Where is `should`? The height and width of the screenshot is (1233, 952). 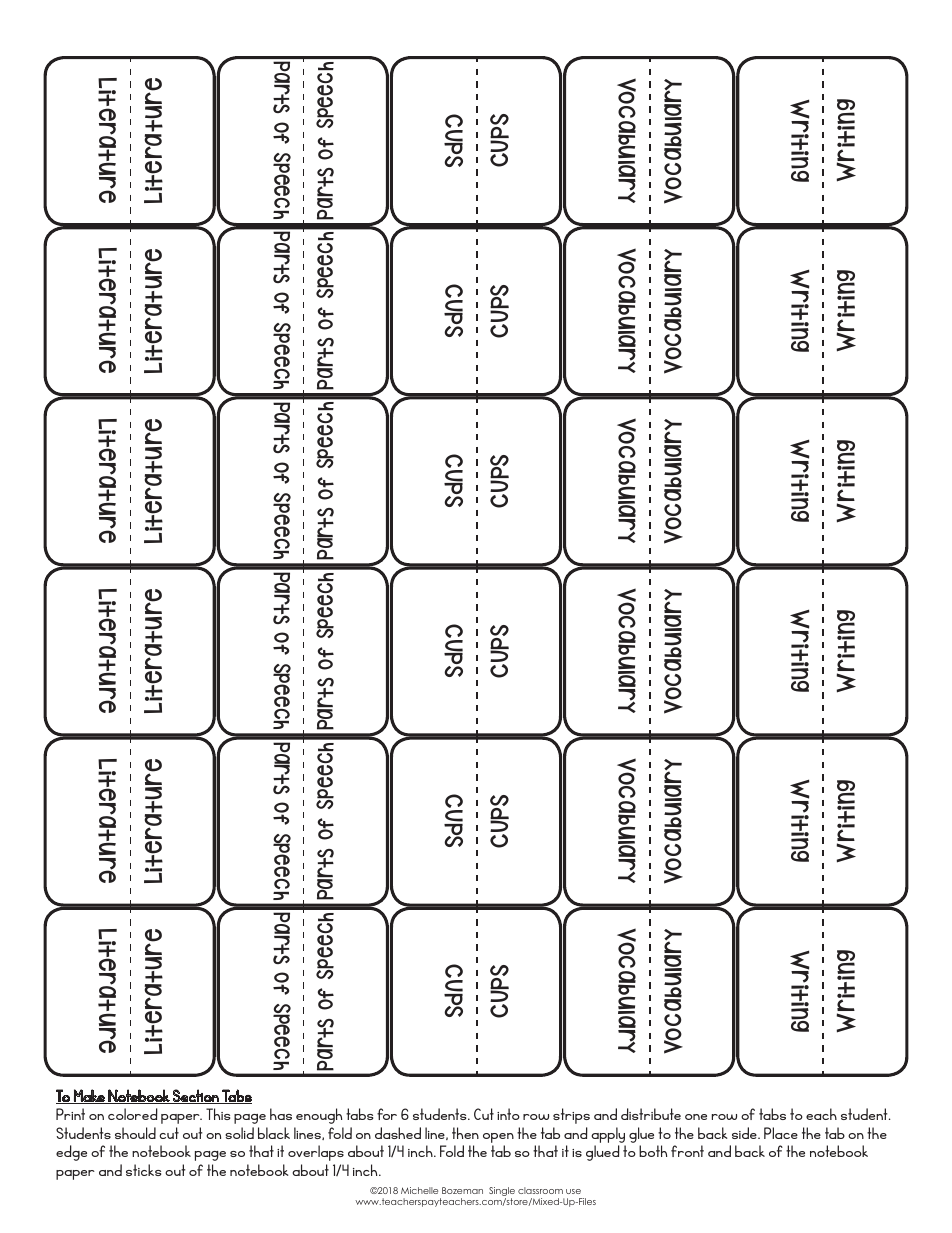 should is located at coordinates (135, 1133).
